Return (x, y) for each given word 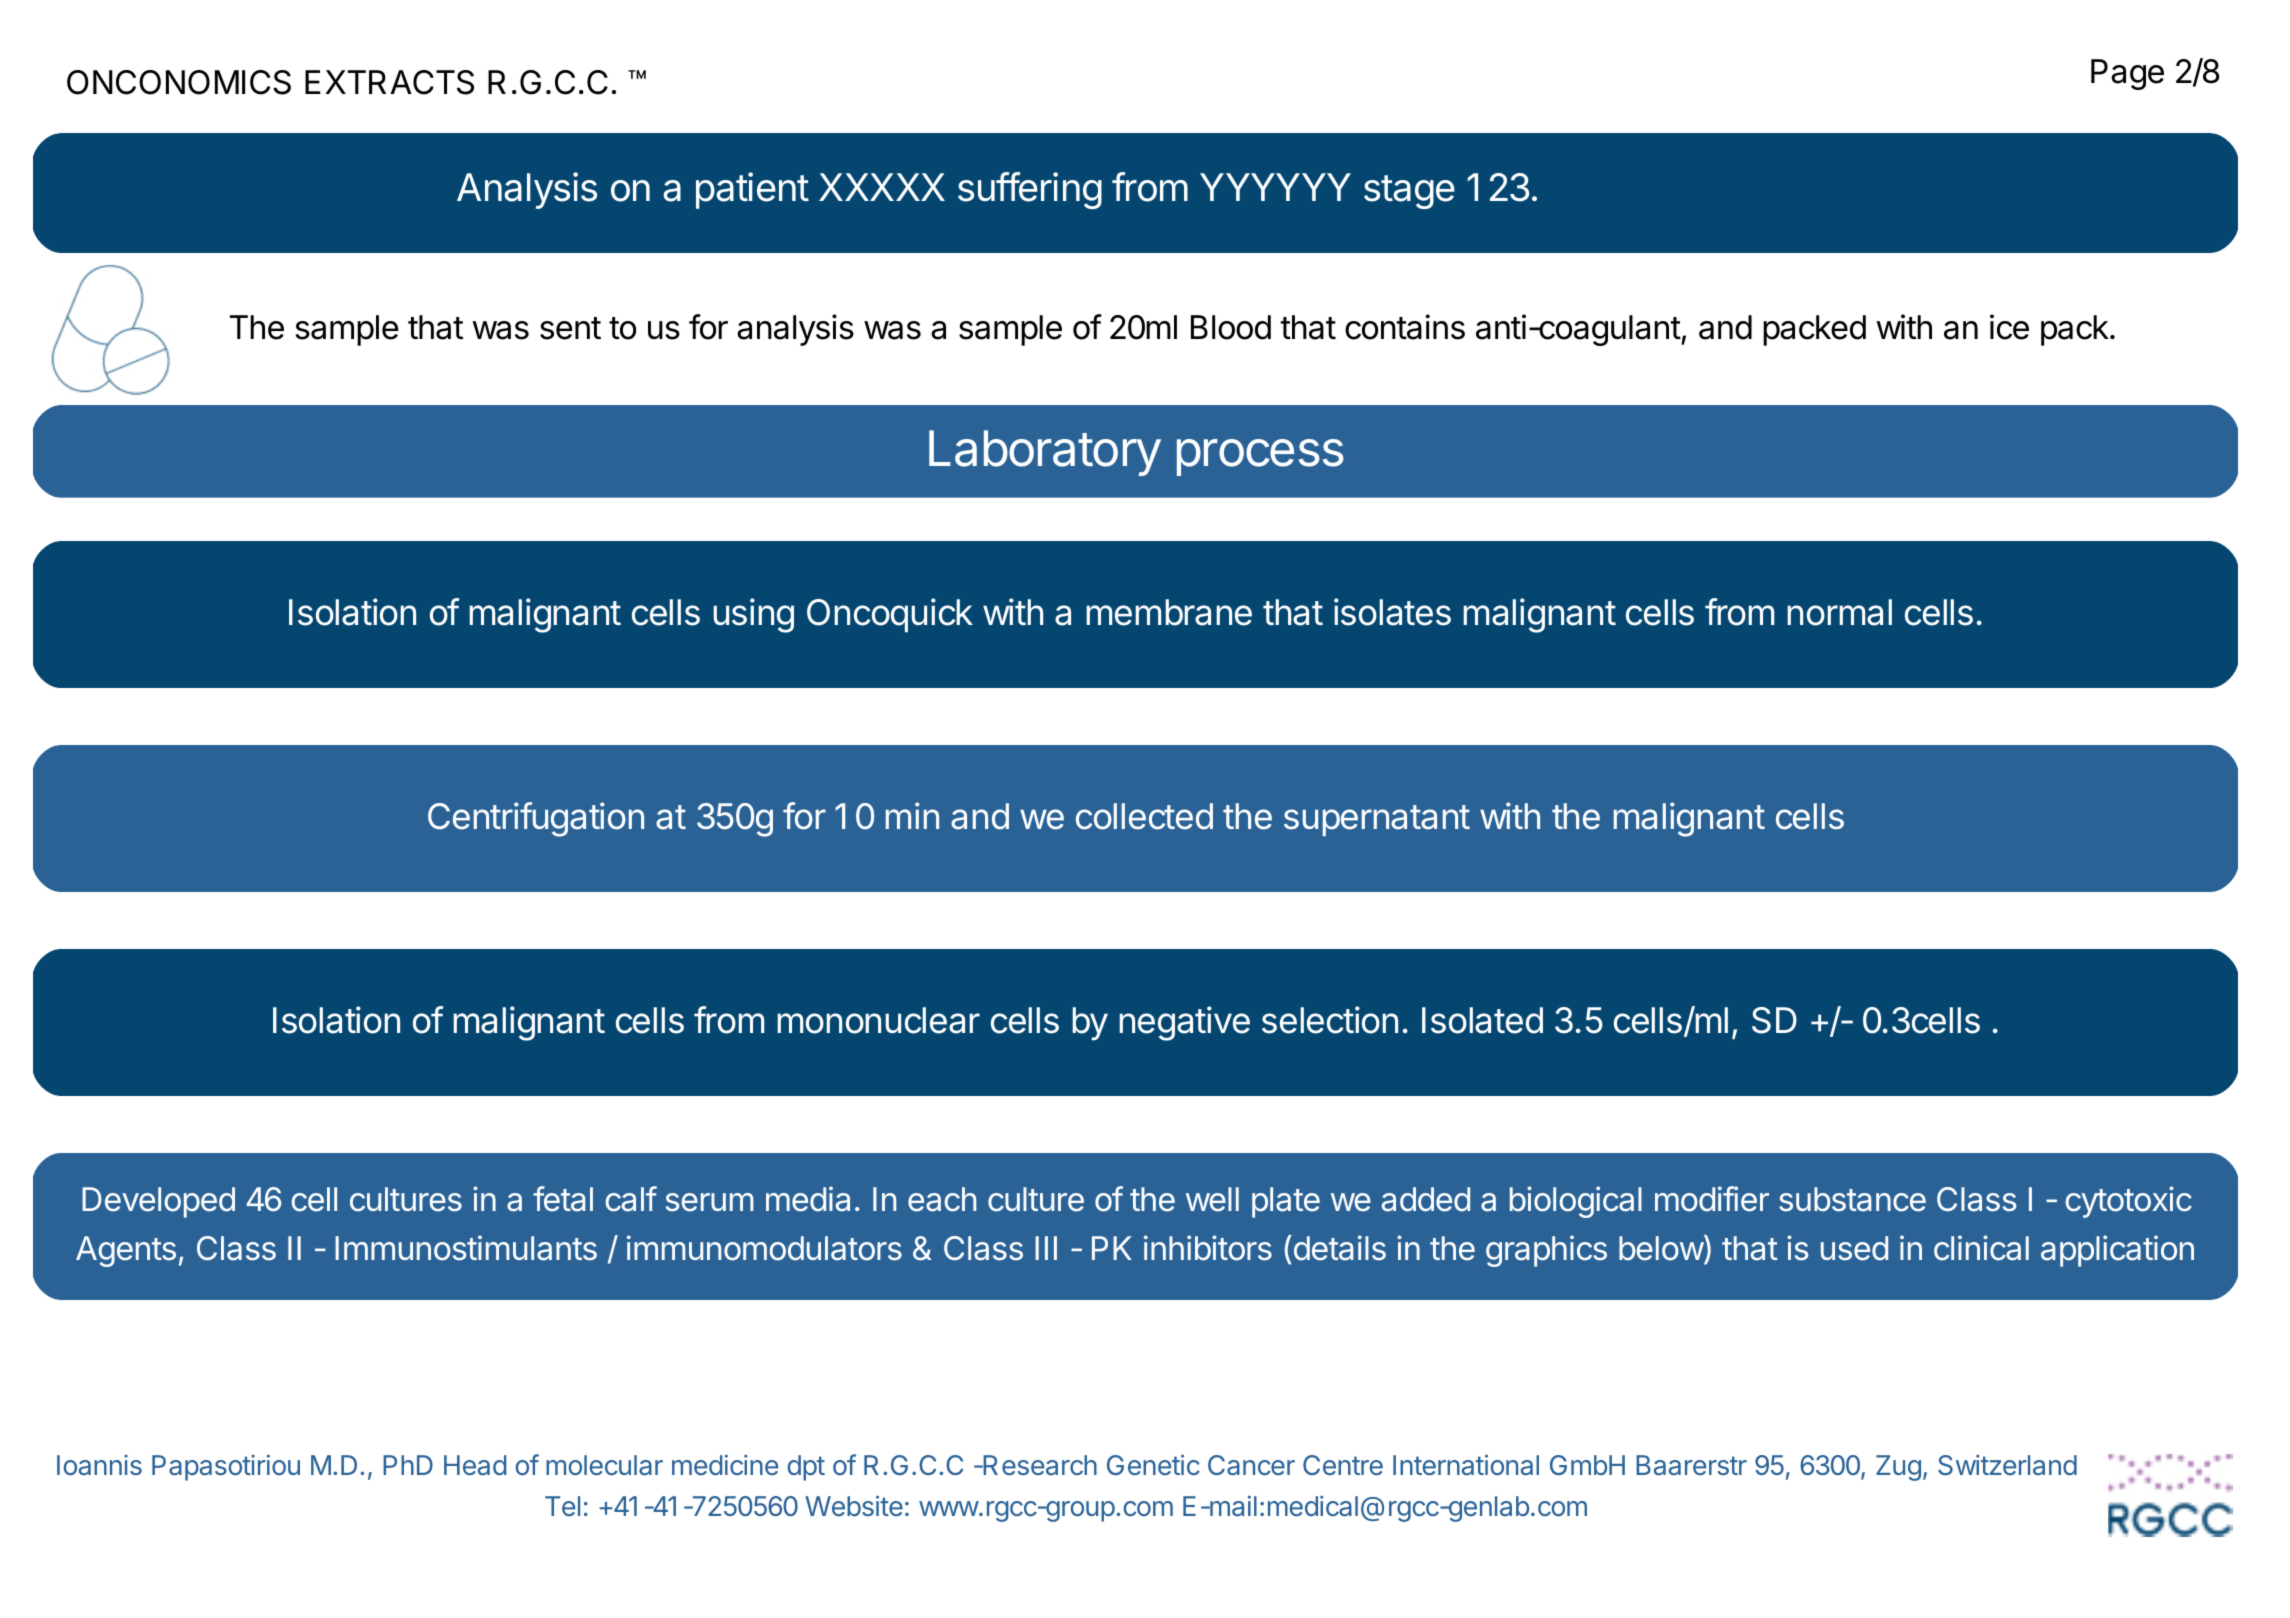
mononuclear (878, 1020)
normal (1839, 612)
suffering (1030, 190)
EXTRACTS (389, 82)
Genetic (1153, 1464)
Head (475, 1465)
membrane (1169, 612)
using (753, 615)
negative (1184, 1023)
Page (2127, 74)
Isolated (1482, 1020)
